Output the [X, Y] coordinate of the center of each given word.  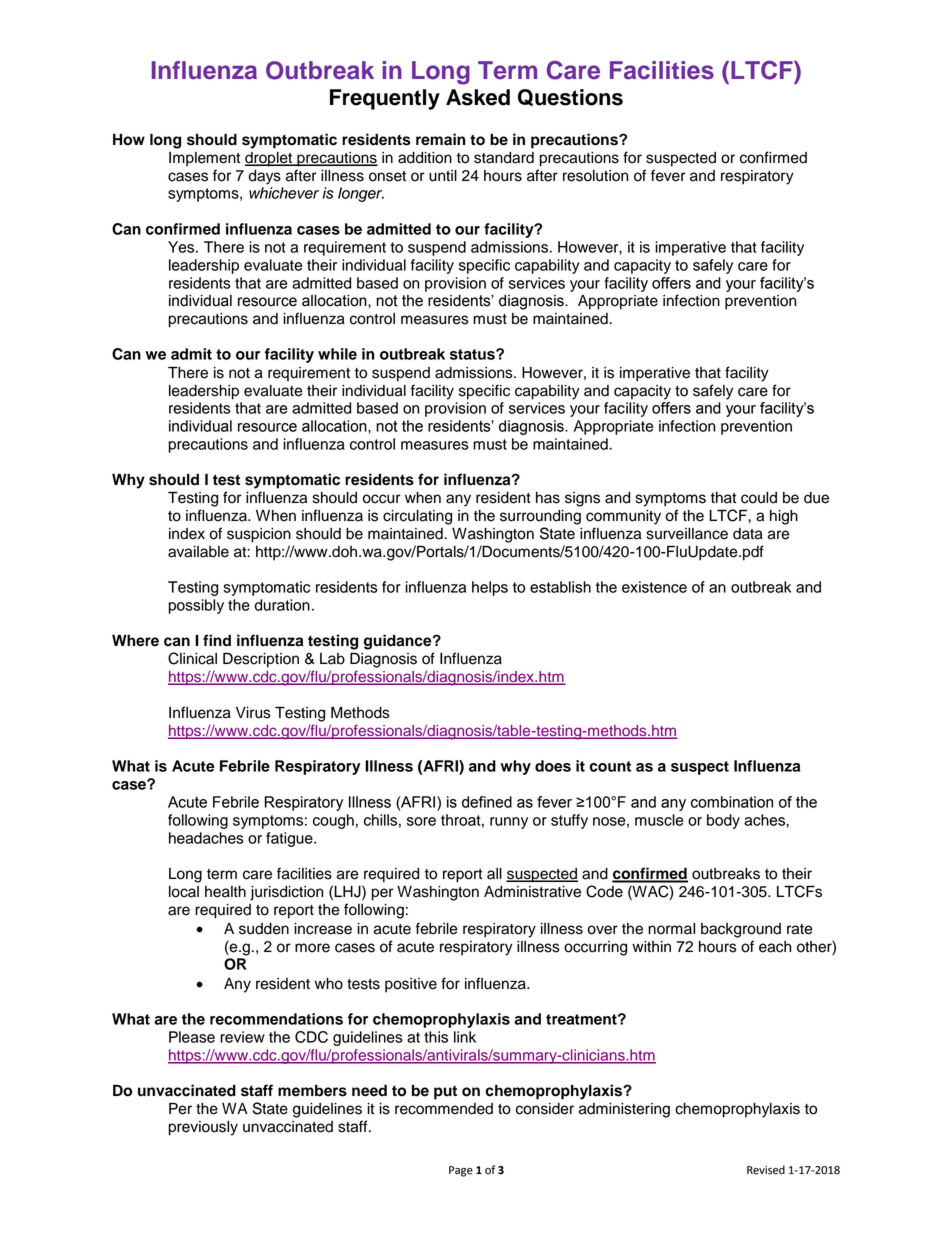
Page [461, 1171]
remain [441, 139]
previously [203, 1128]
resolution [595, 176]
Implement [204, 159]
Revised [766, 1170]
